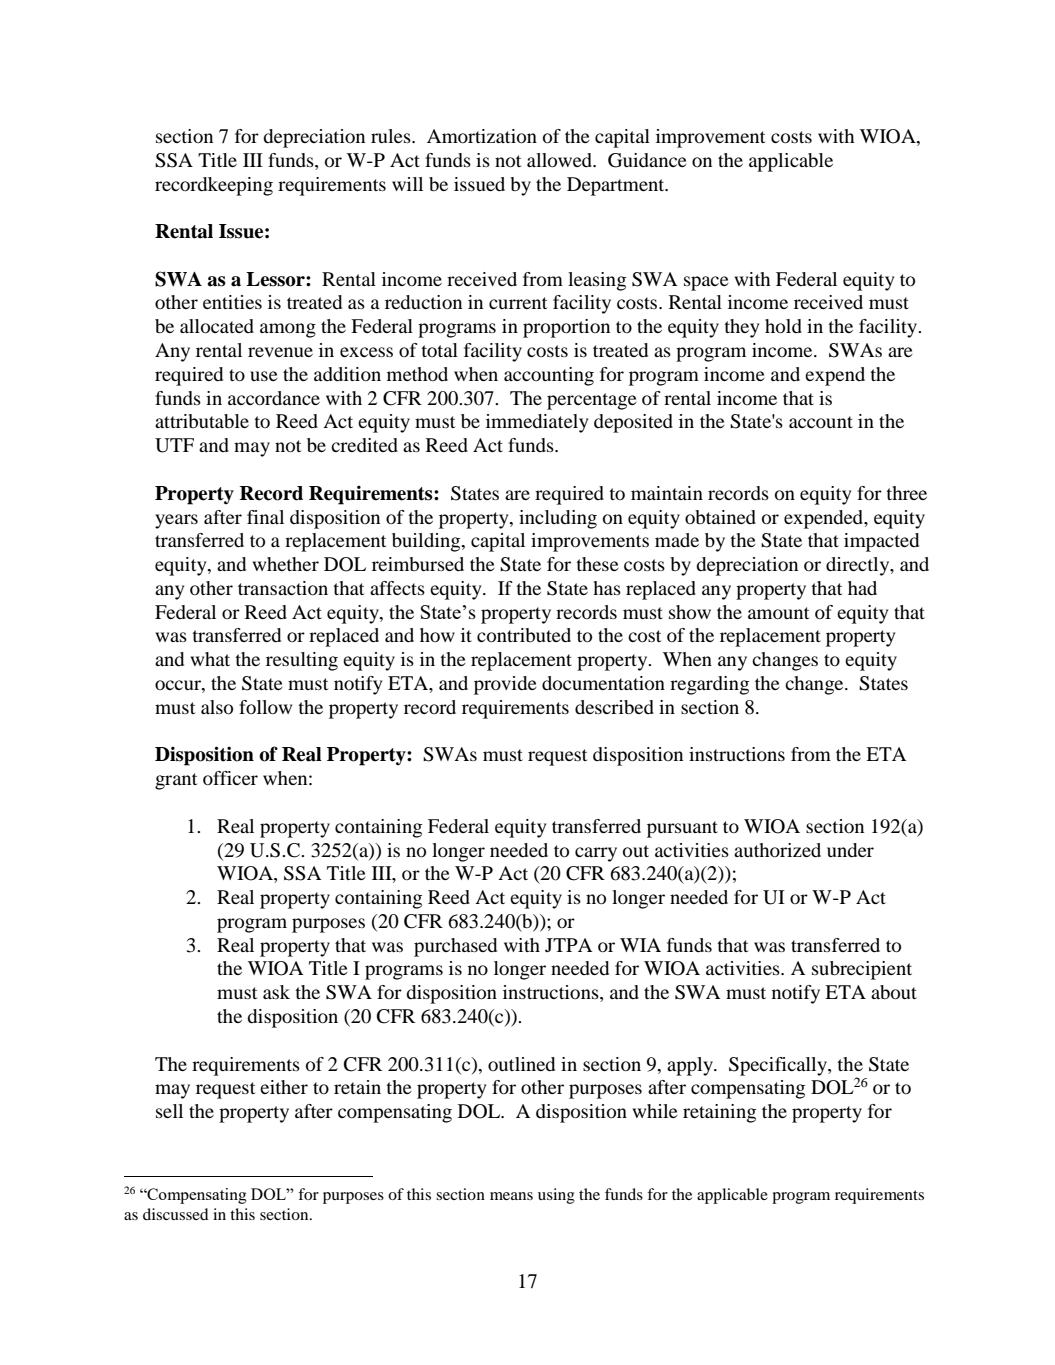 This page has height=1365, width=1055. What do you see at coordinates (881, 542) in the page?
I see `impacted` at bounding box center [881, 542].
